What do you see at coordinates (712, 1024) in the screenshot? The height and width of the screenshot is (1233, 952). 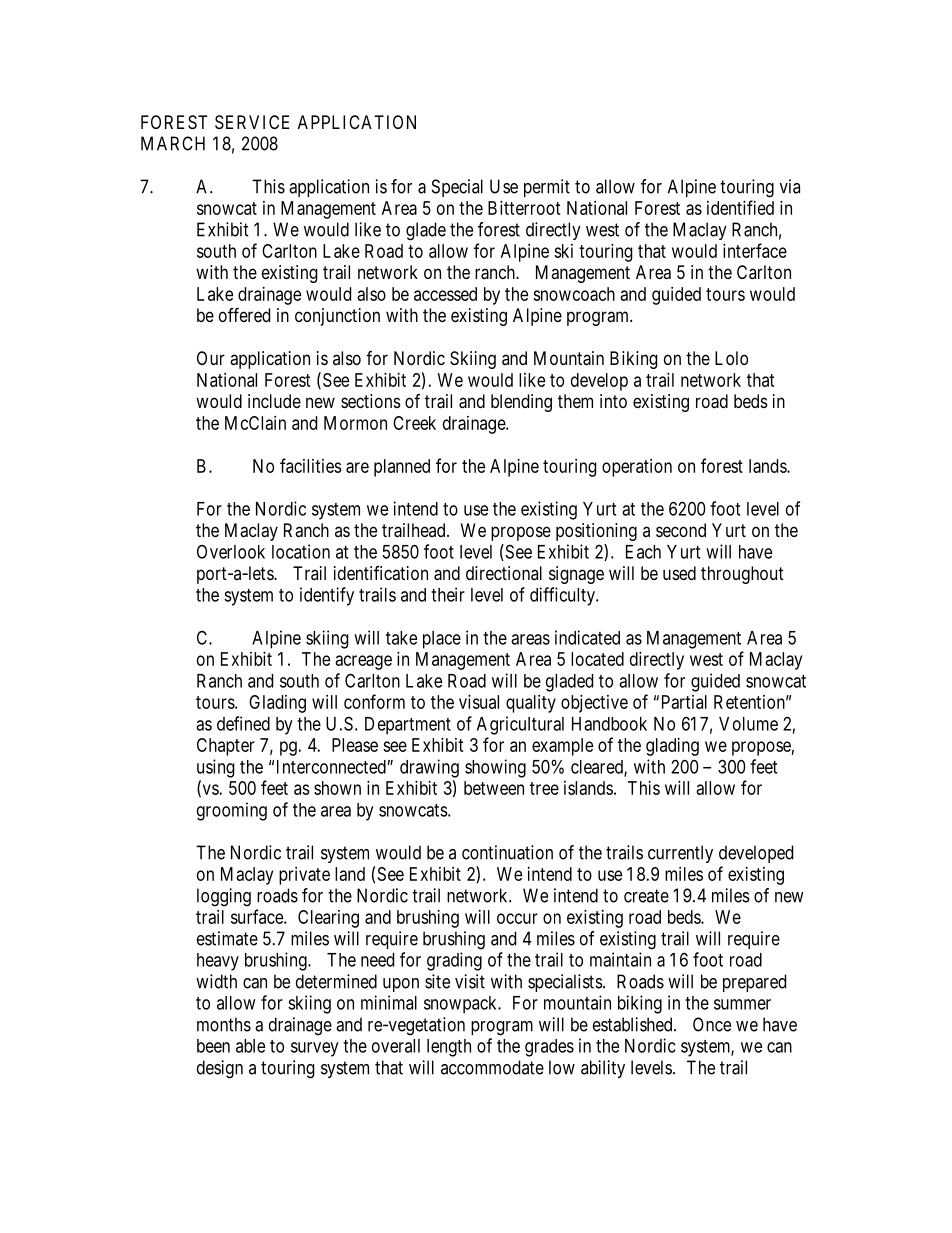 I see `Once` at bounding box center [712, 1024].
